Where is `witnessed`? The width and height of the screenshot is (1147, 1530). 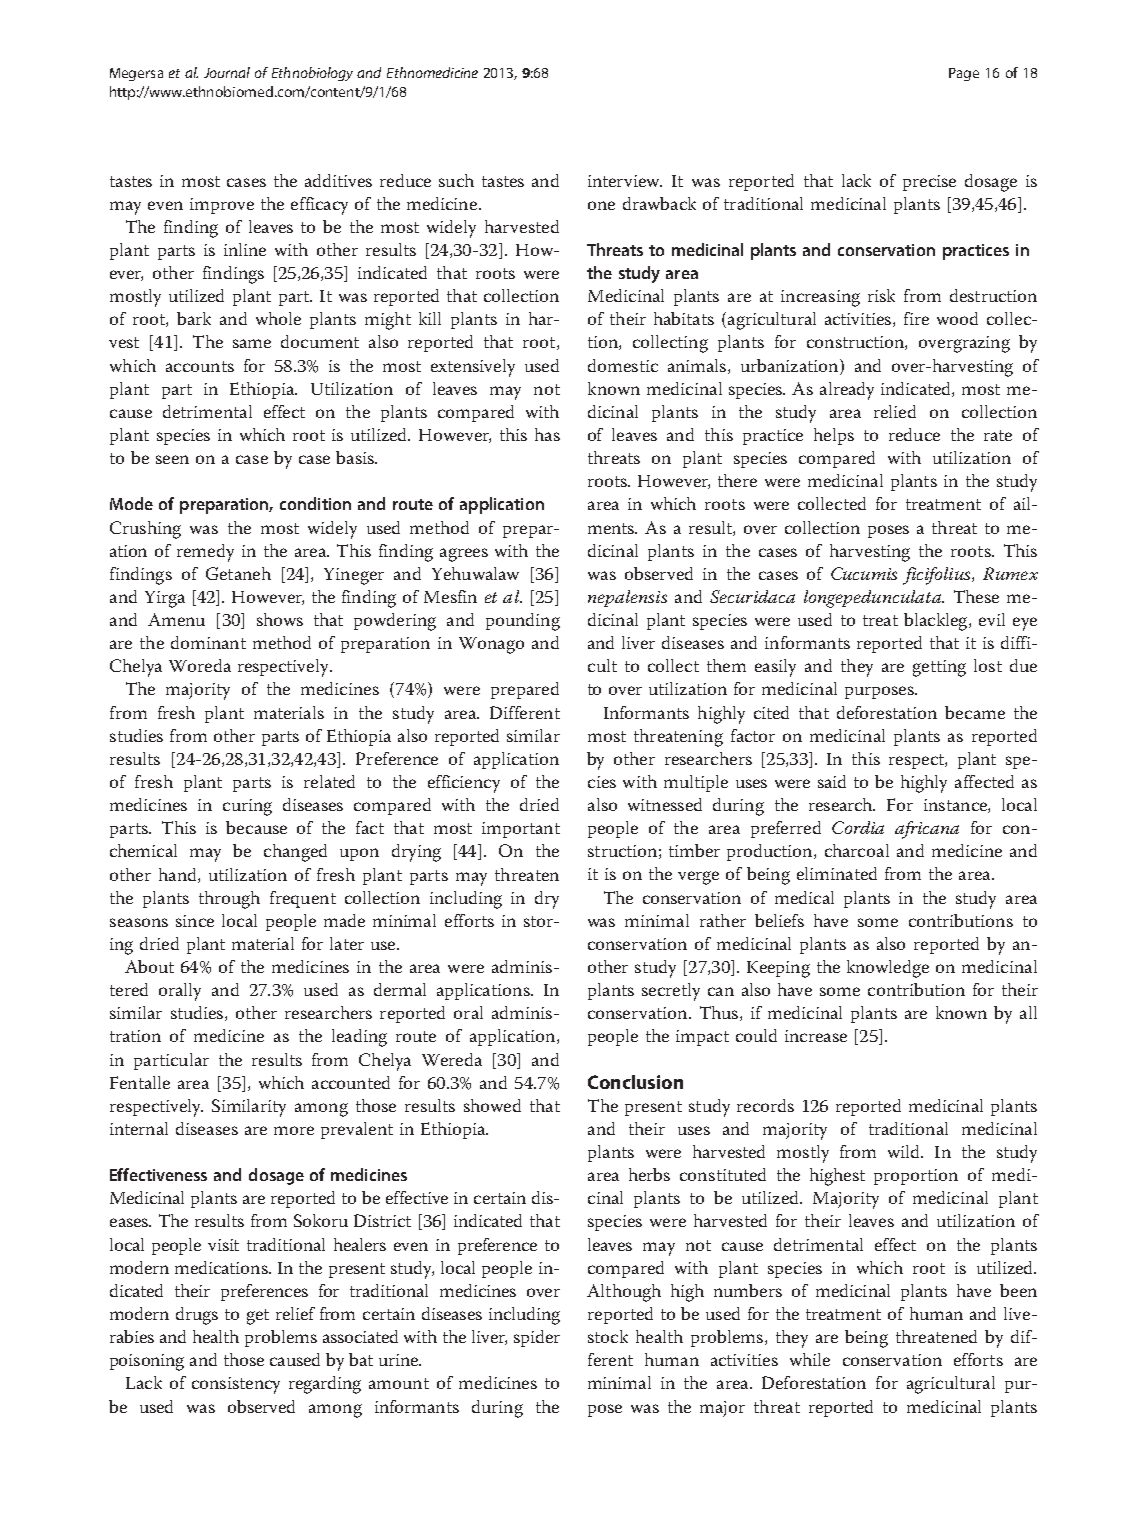 witnessed is located at coordinates (665, 804).
